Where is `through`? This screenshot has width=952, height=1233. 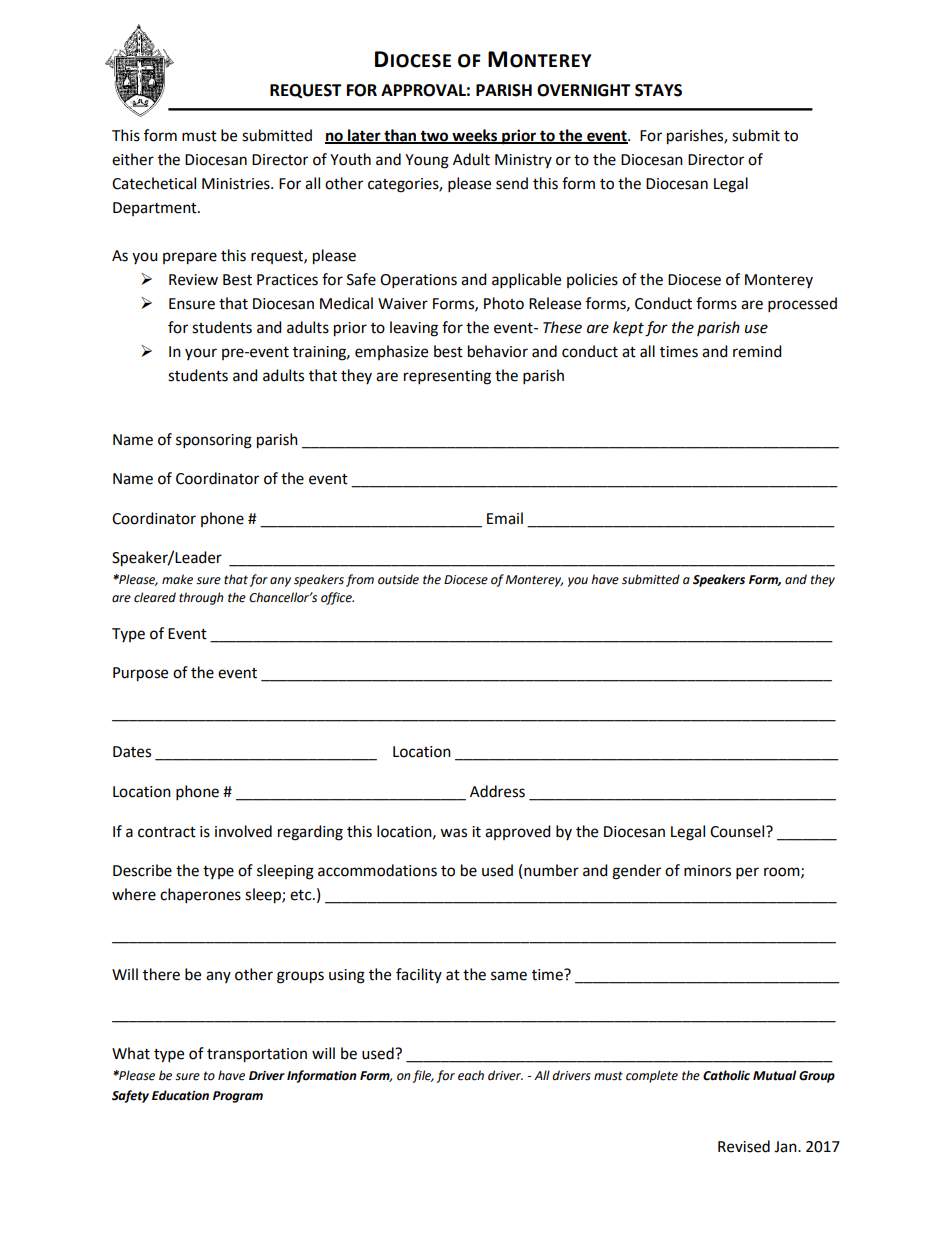
through is located at coordinates (201, 598).
